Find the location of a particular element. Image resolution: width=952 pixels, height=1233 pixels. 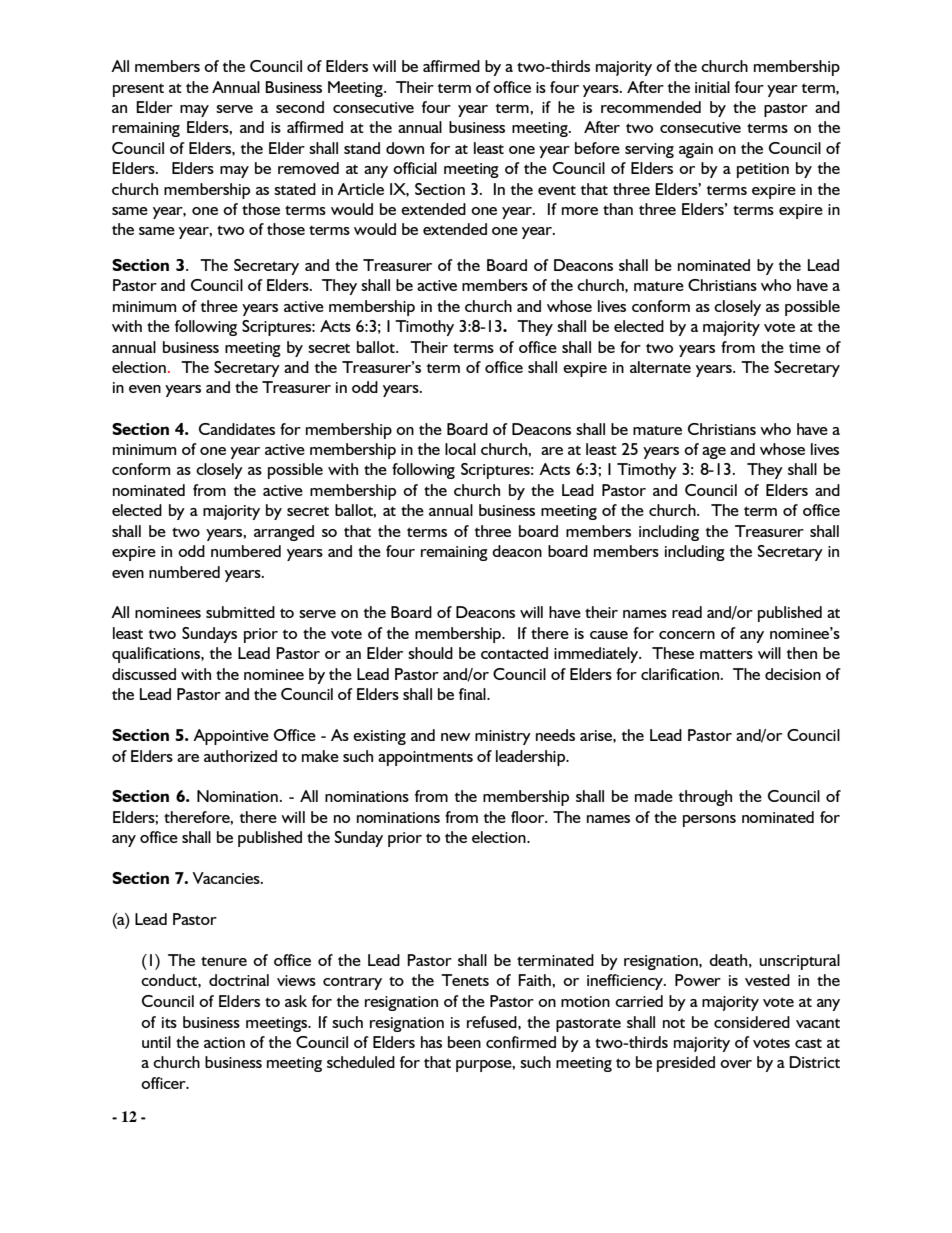

time is located at coordinates (805, 347).
